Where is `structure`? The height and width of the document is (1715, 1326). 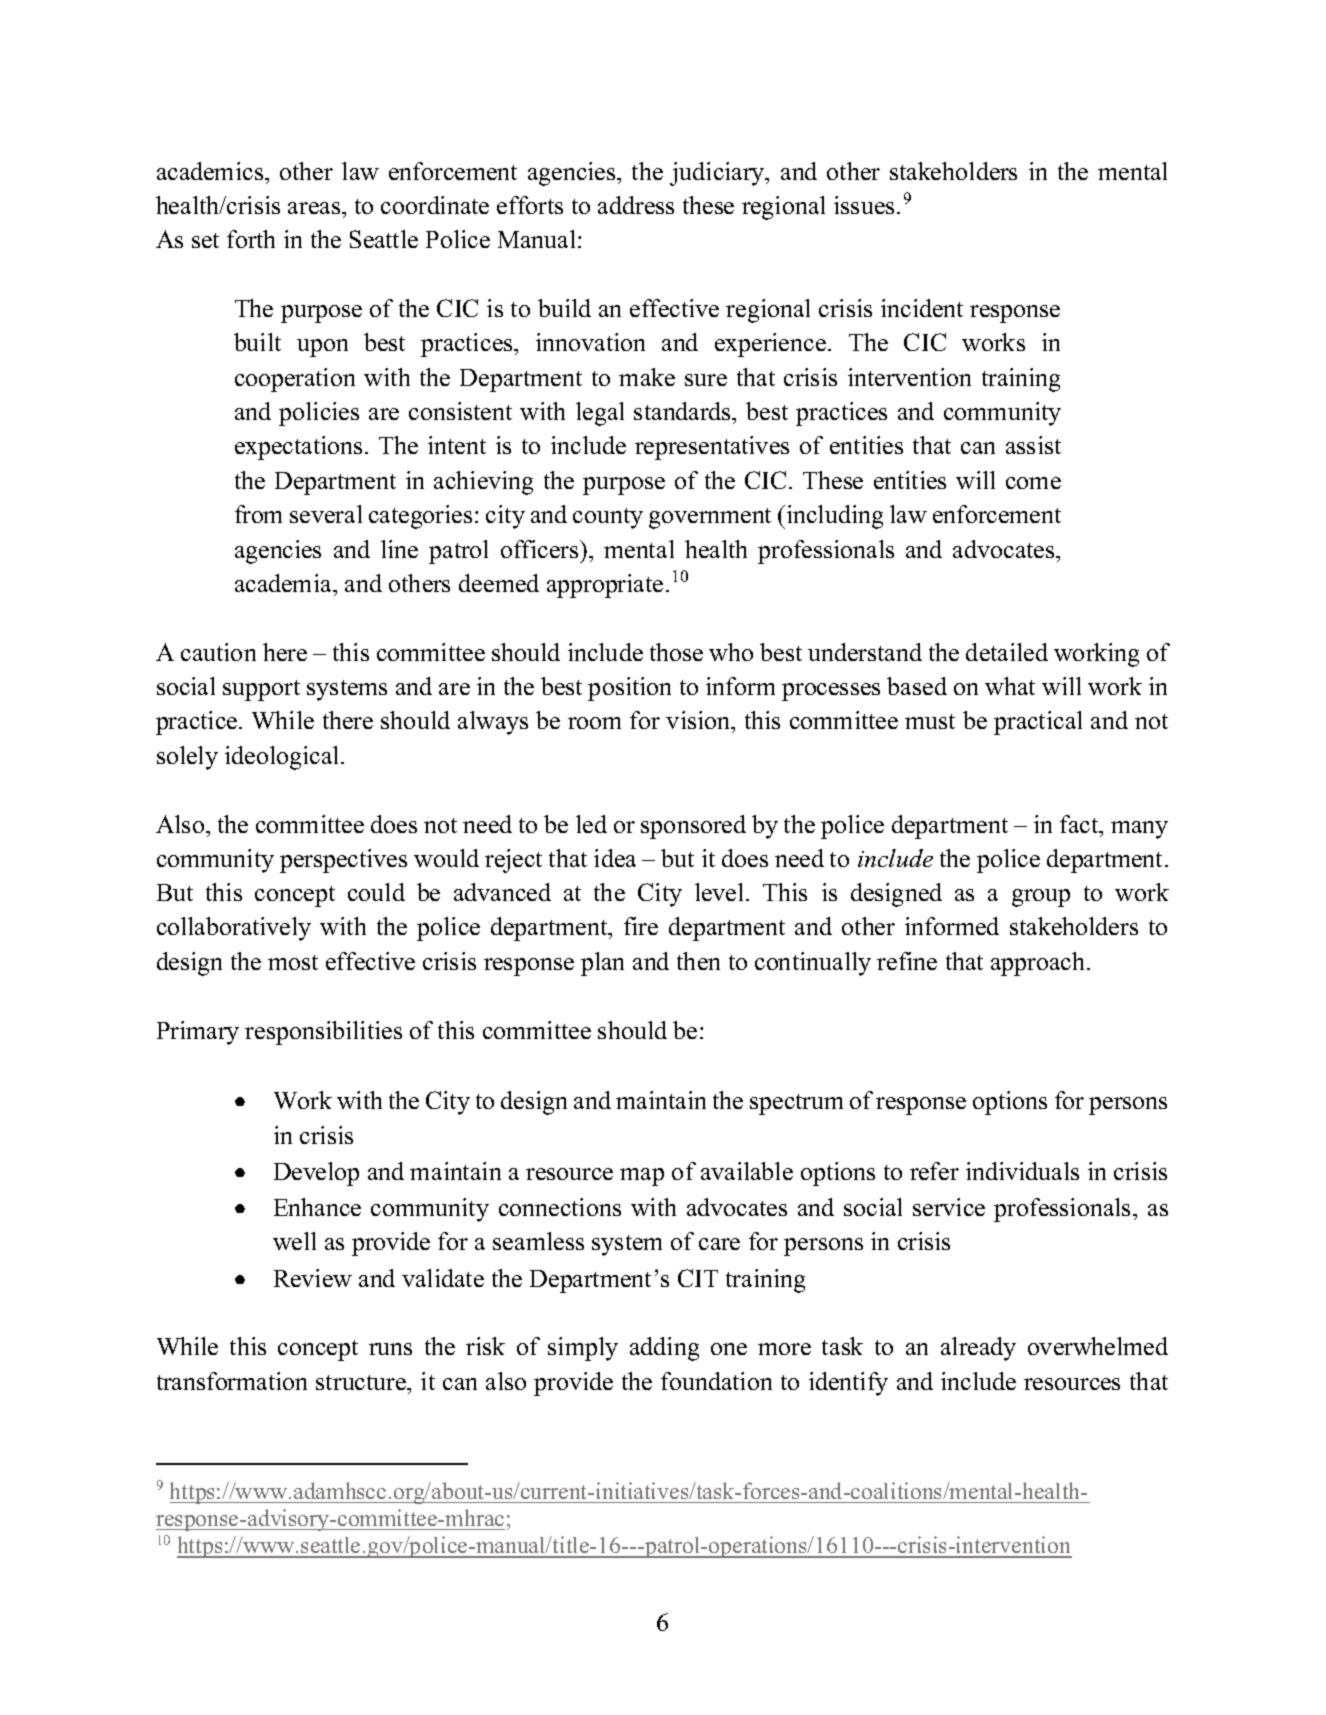 structure is located at coordinates (362, 1382).
